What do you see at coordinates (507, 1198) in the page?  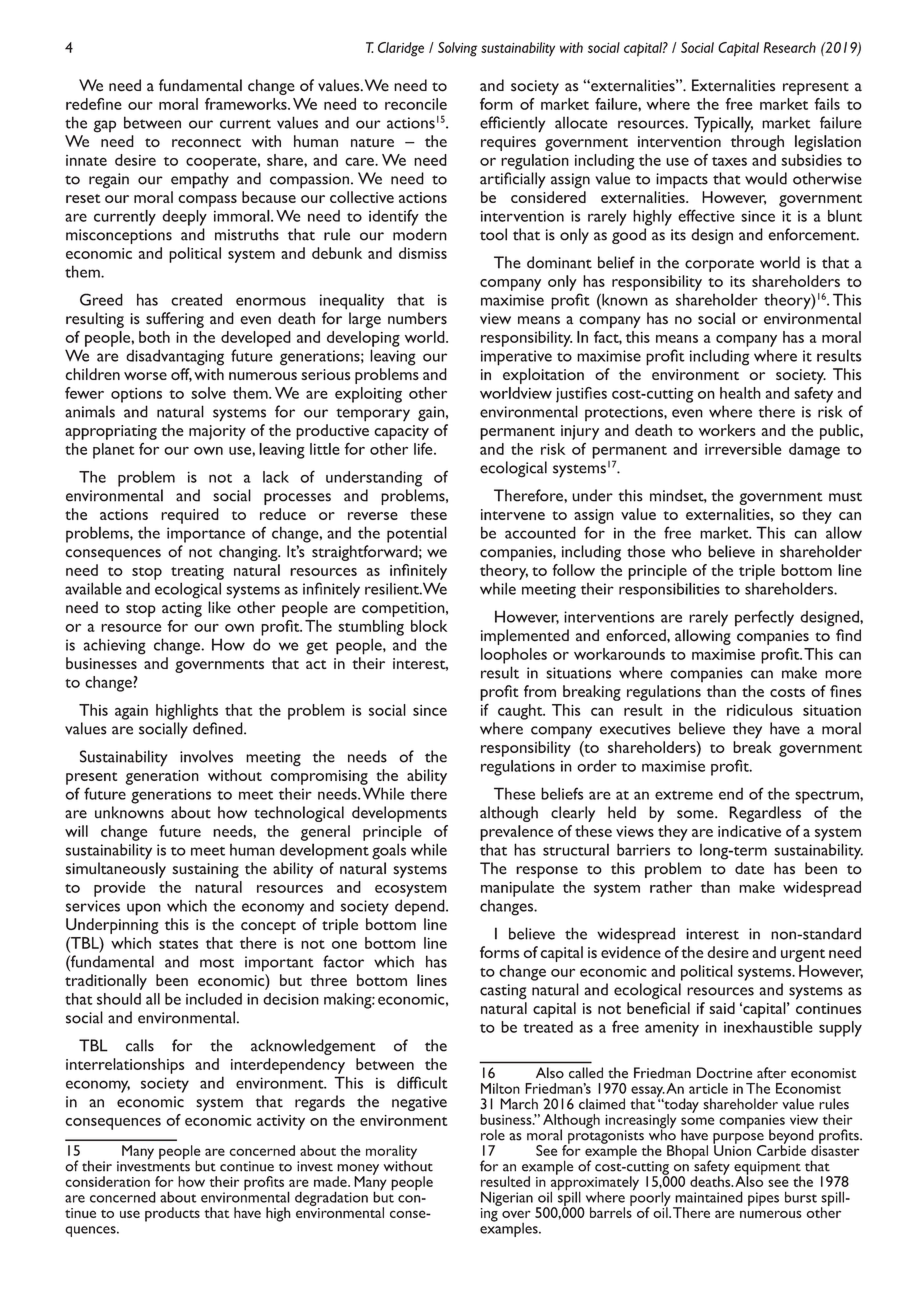 I see `Nigerian` at bounding box center [507, 1198].
